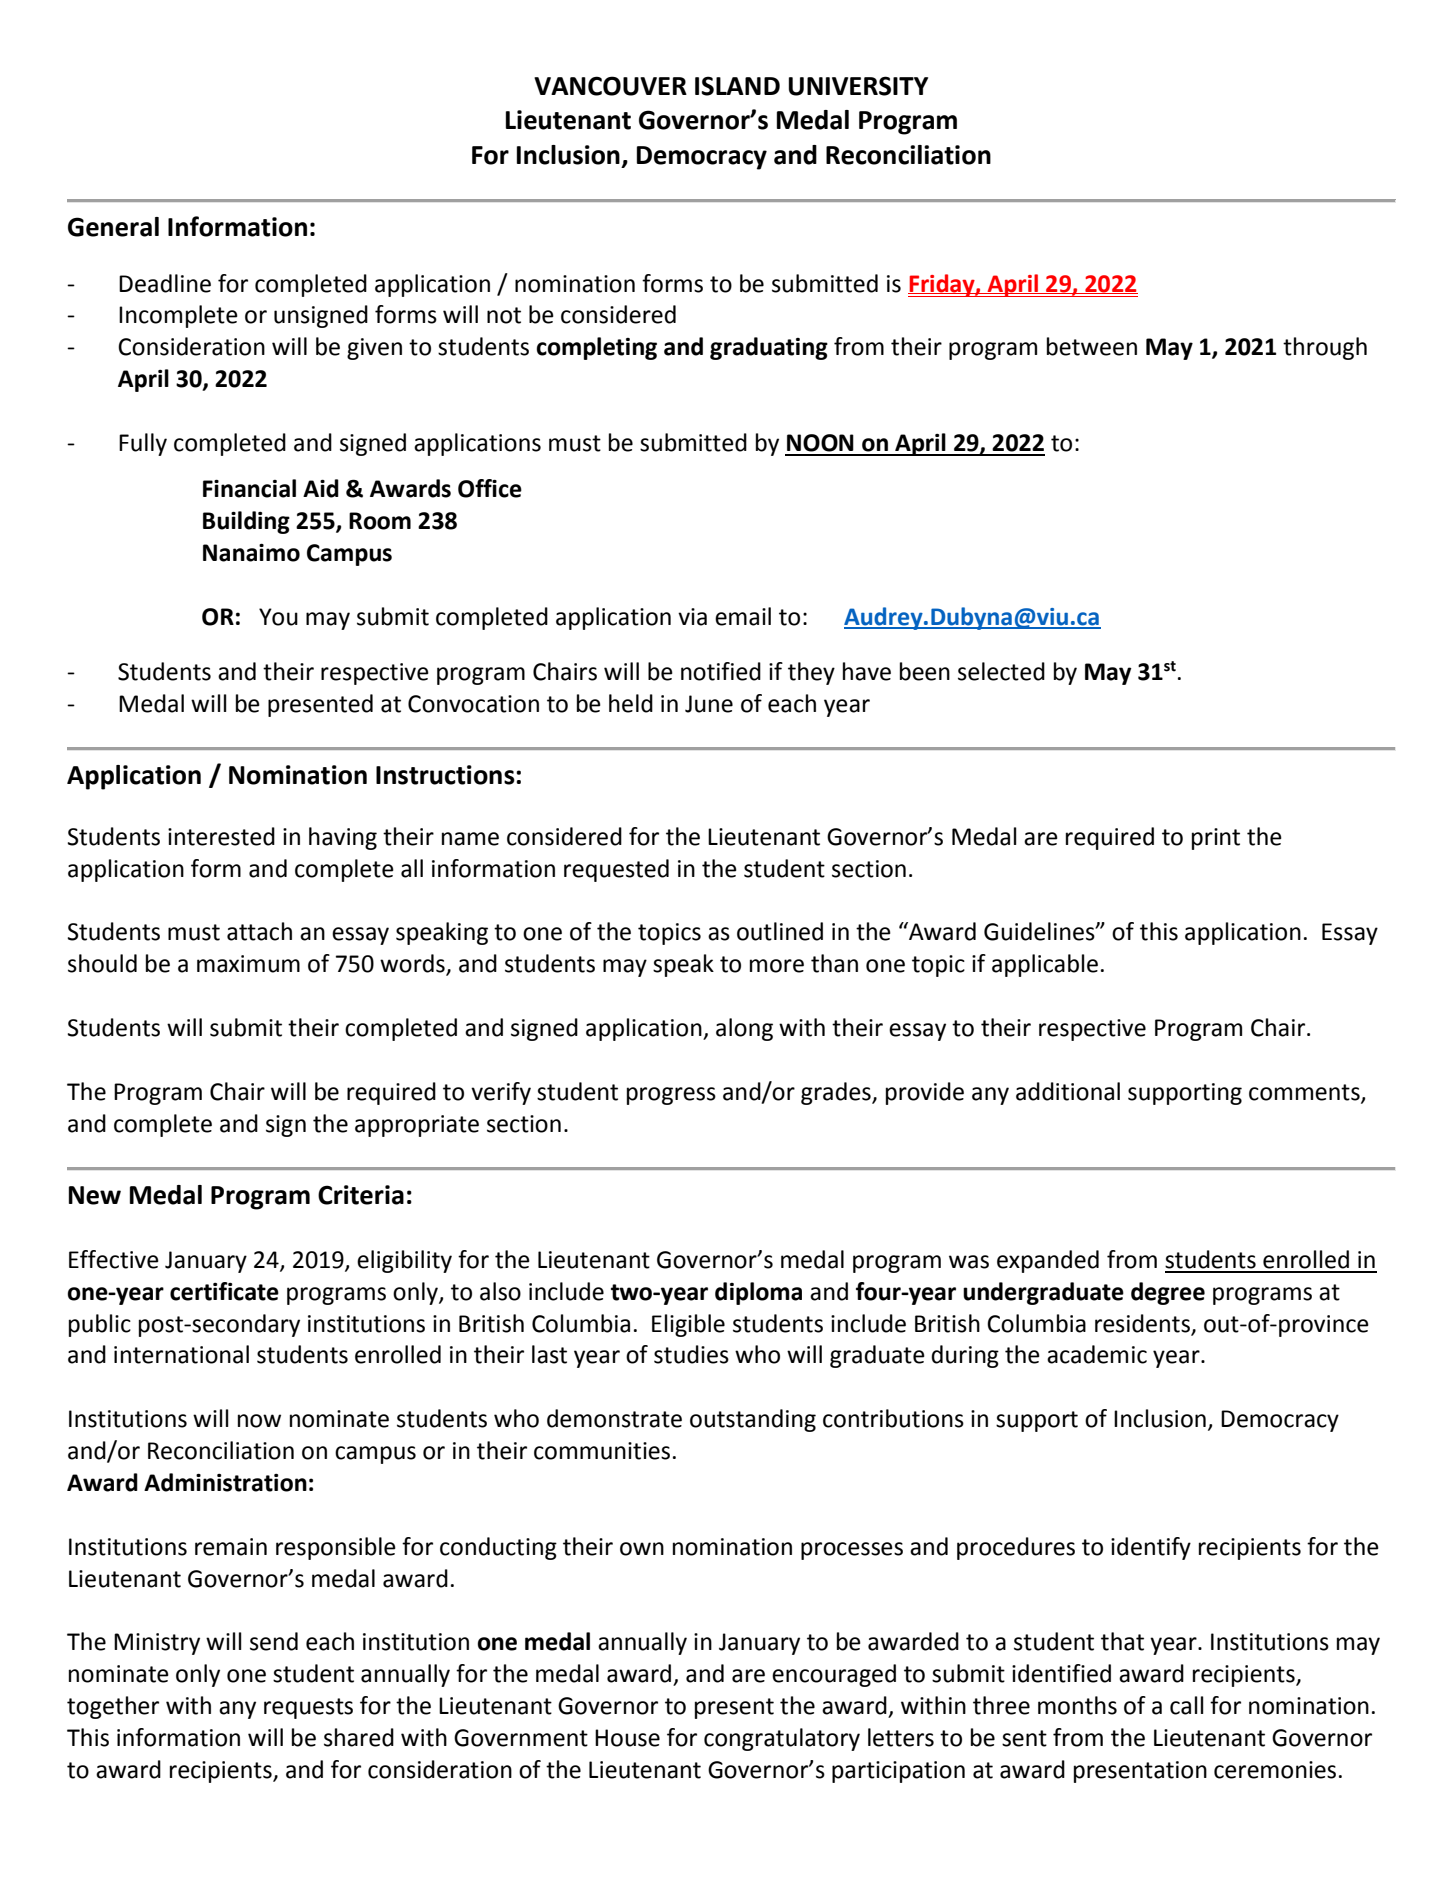 The width and height of the document is (1452, 1879). I want to click on requests, so click(308, 1708).
